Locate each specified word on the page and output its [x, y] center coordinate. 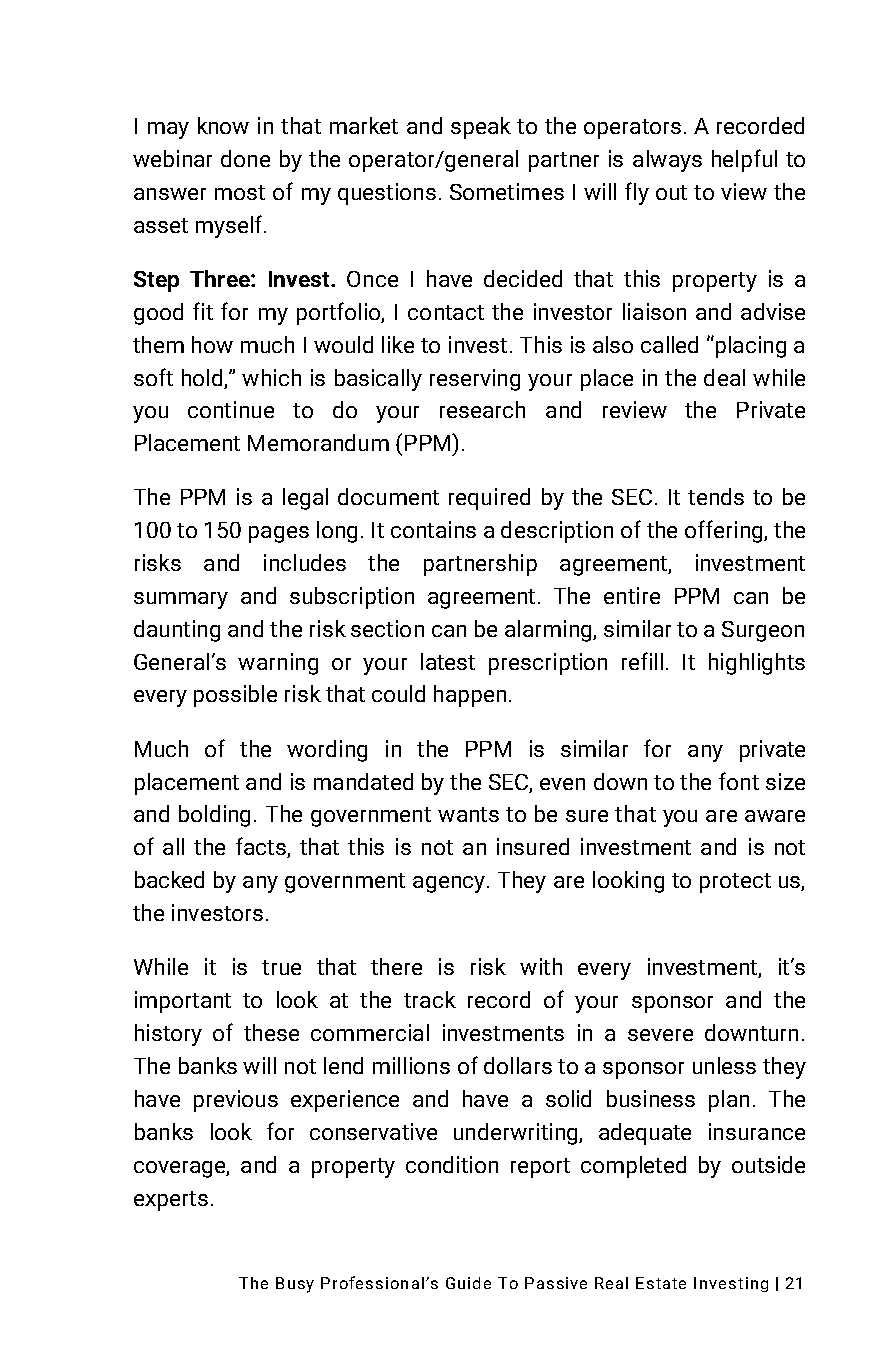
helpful [744, 160]
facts [262, 847]
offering [725, 531]
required [489, 499]
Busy [295, 1285]
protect [735, 883]
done [245, 158]
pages [279, 534]
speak [481, 128]
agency [449, 884]
